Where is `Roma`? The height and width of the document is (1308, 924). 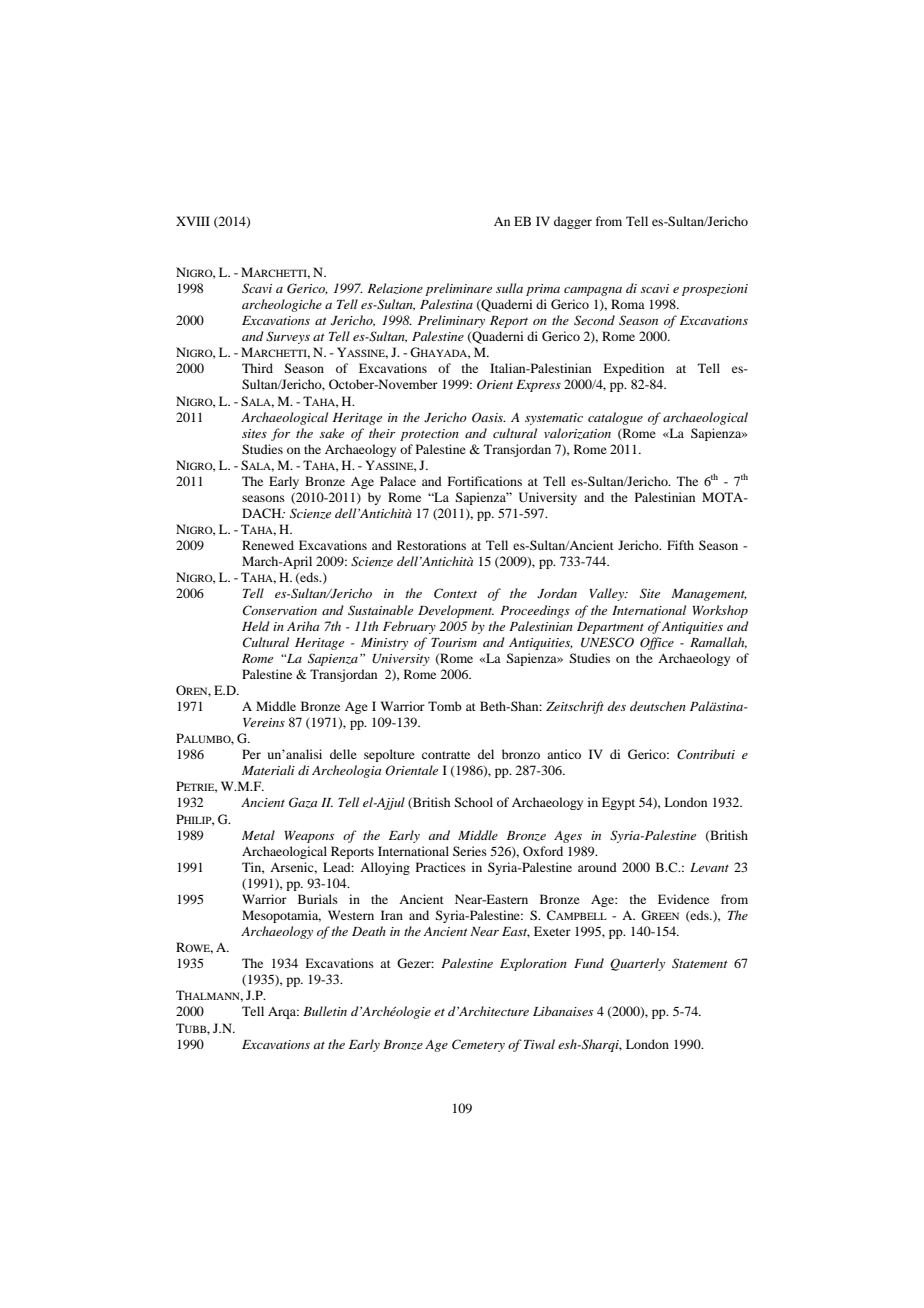
Roma is located at coordinates (628, 304).
